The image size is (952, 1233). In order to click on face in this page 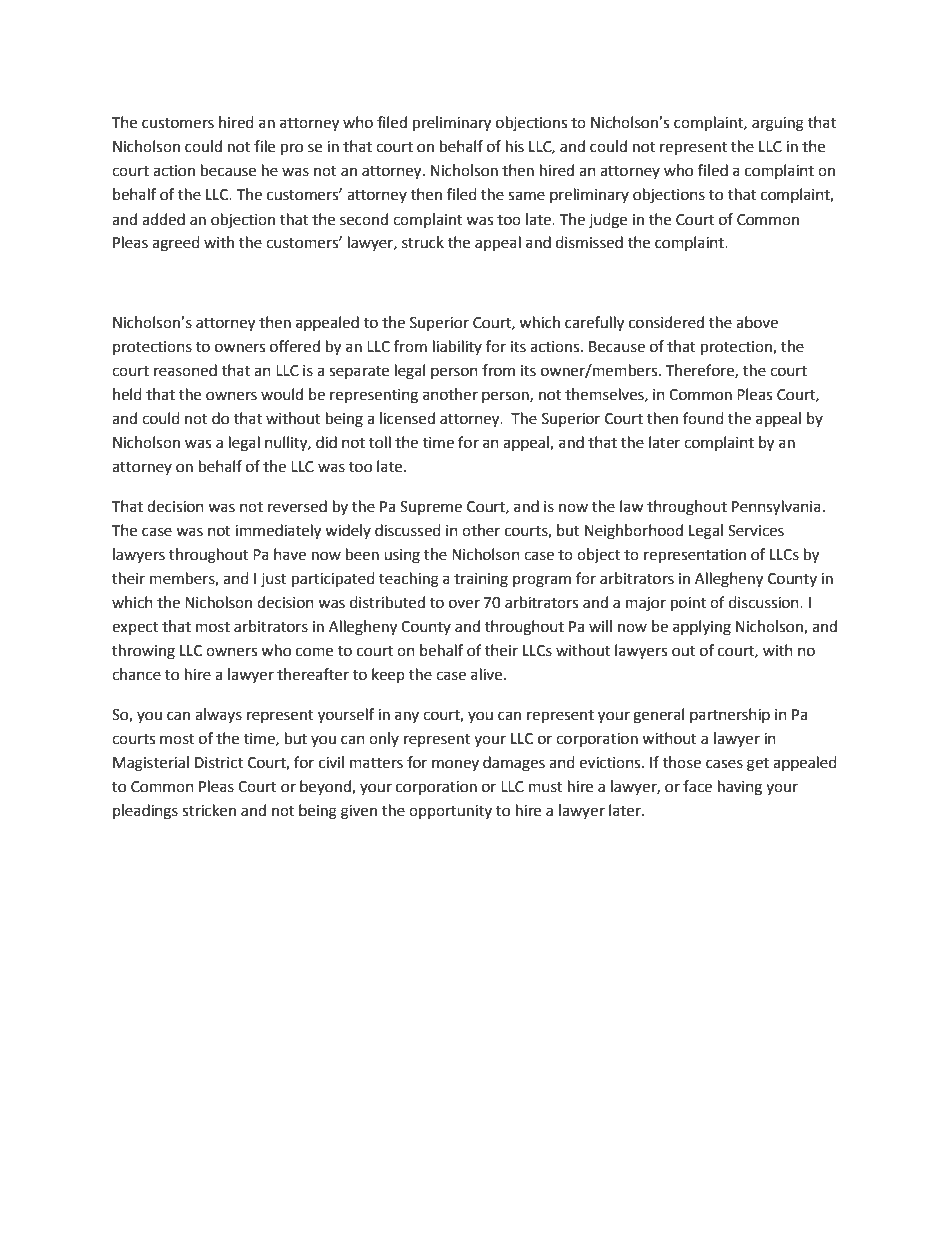, I will do `click(697, 786)`.
